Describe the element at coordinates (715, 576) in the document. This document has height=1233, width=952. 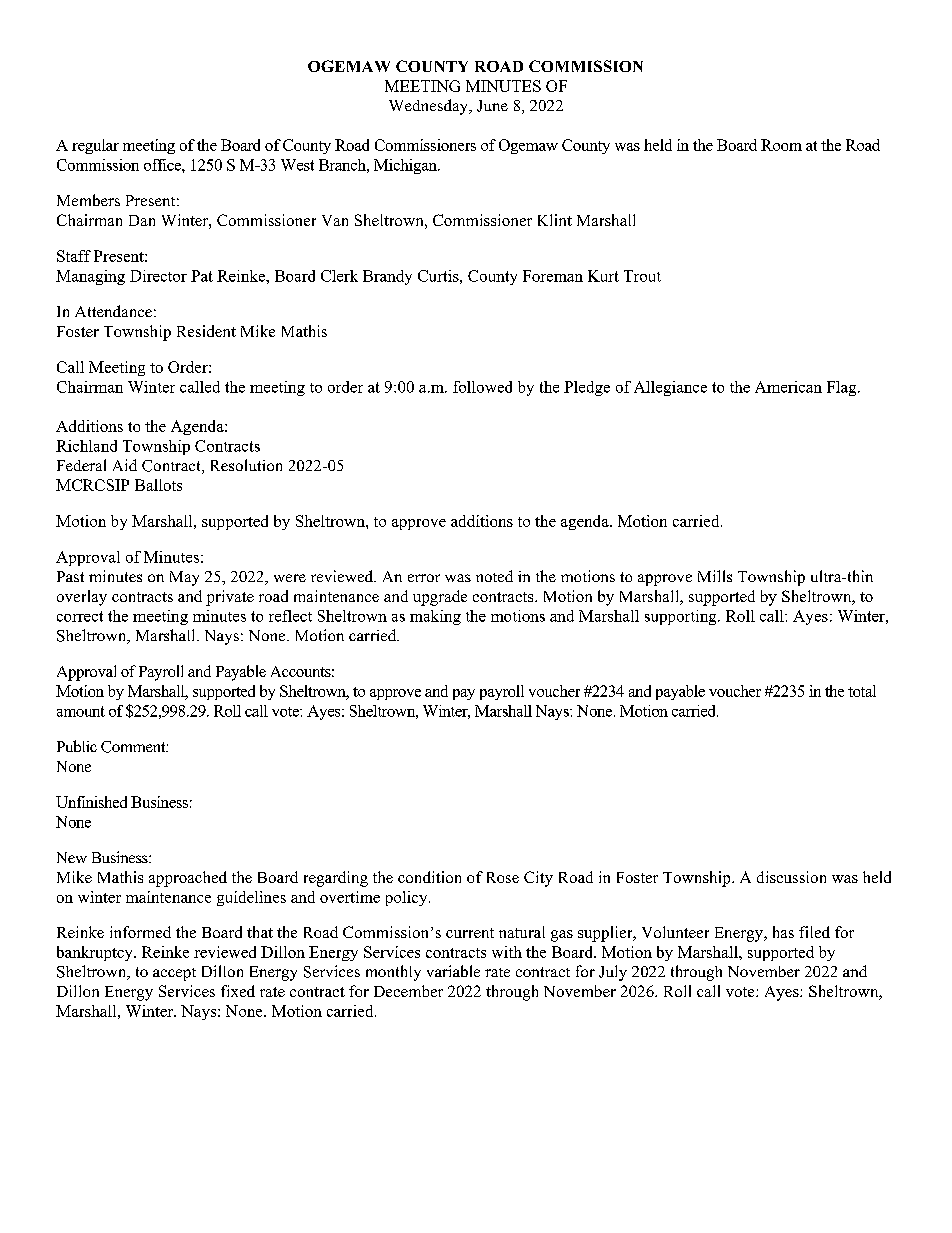
I see `Mills` at that location.
